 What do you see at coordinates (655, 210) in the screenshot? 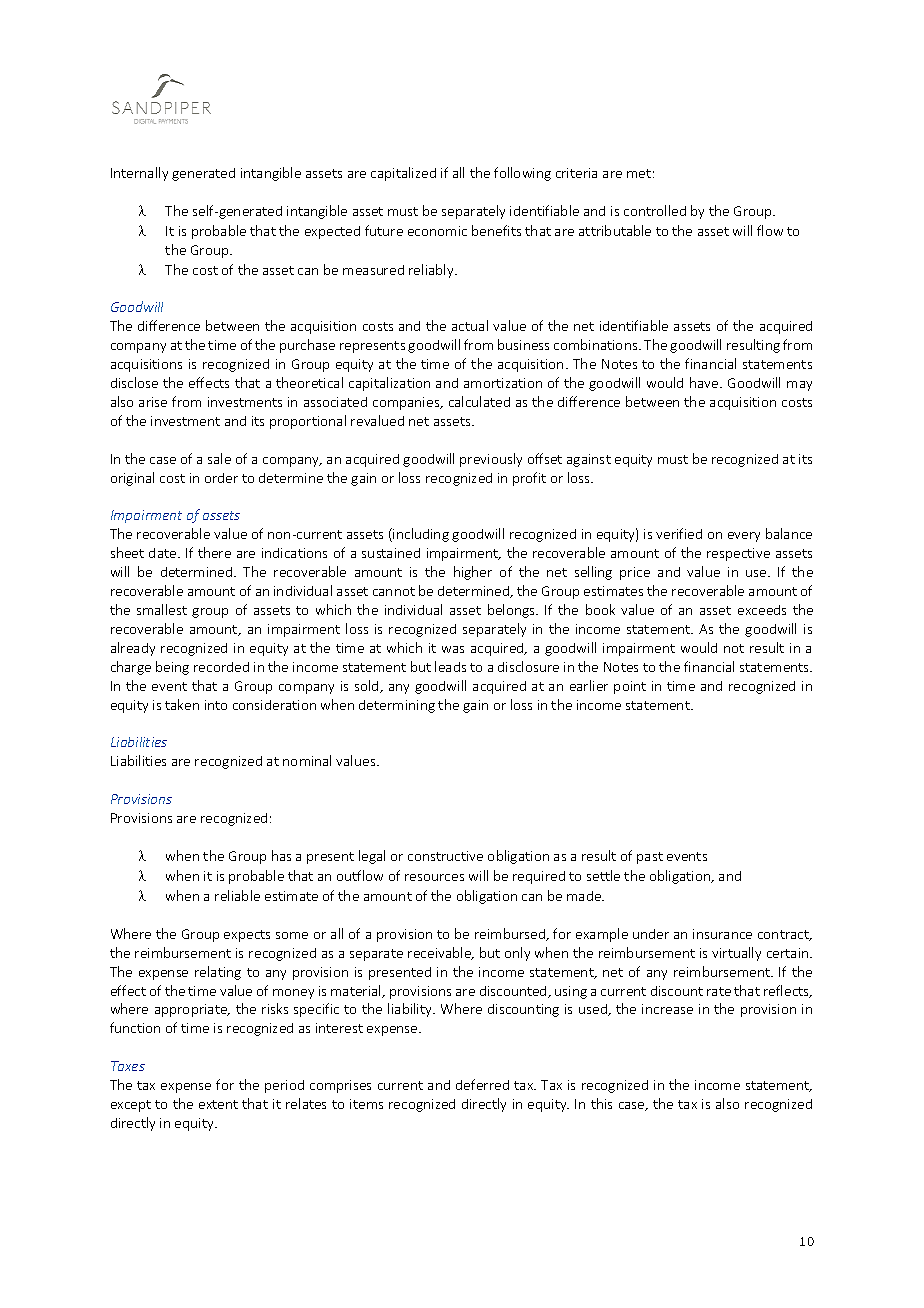
I see `controlled` at bounding box center [655, 210].
